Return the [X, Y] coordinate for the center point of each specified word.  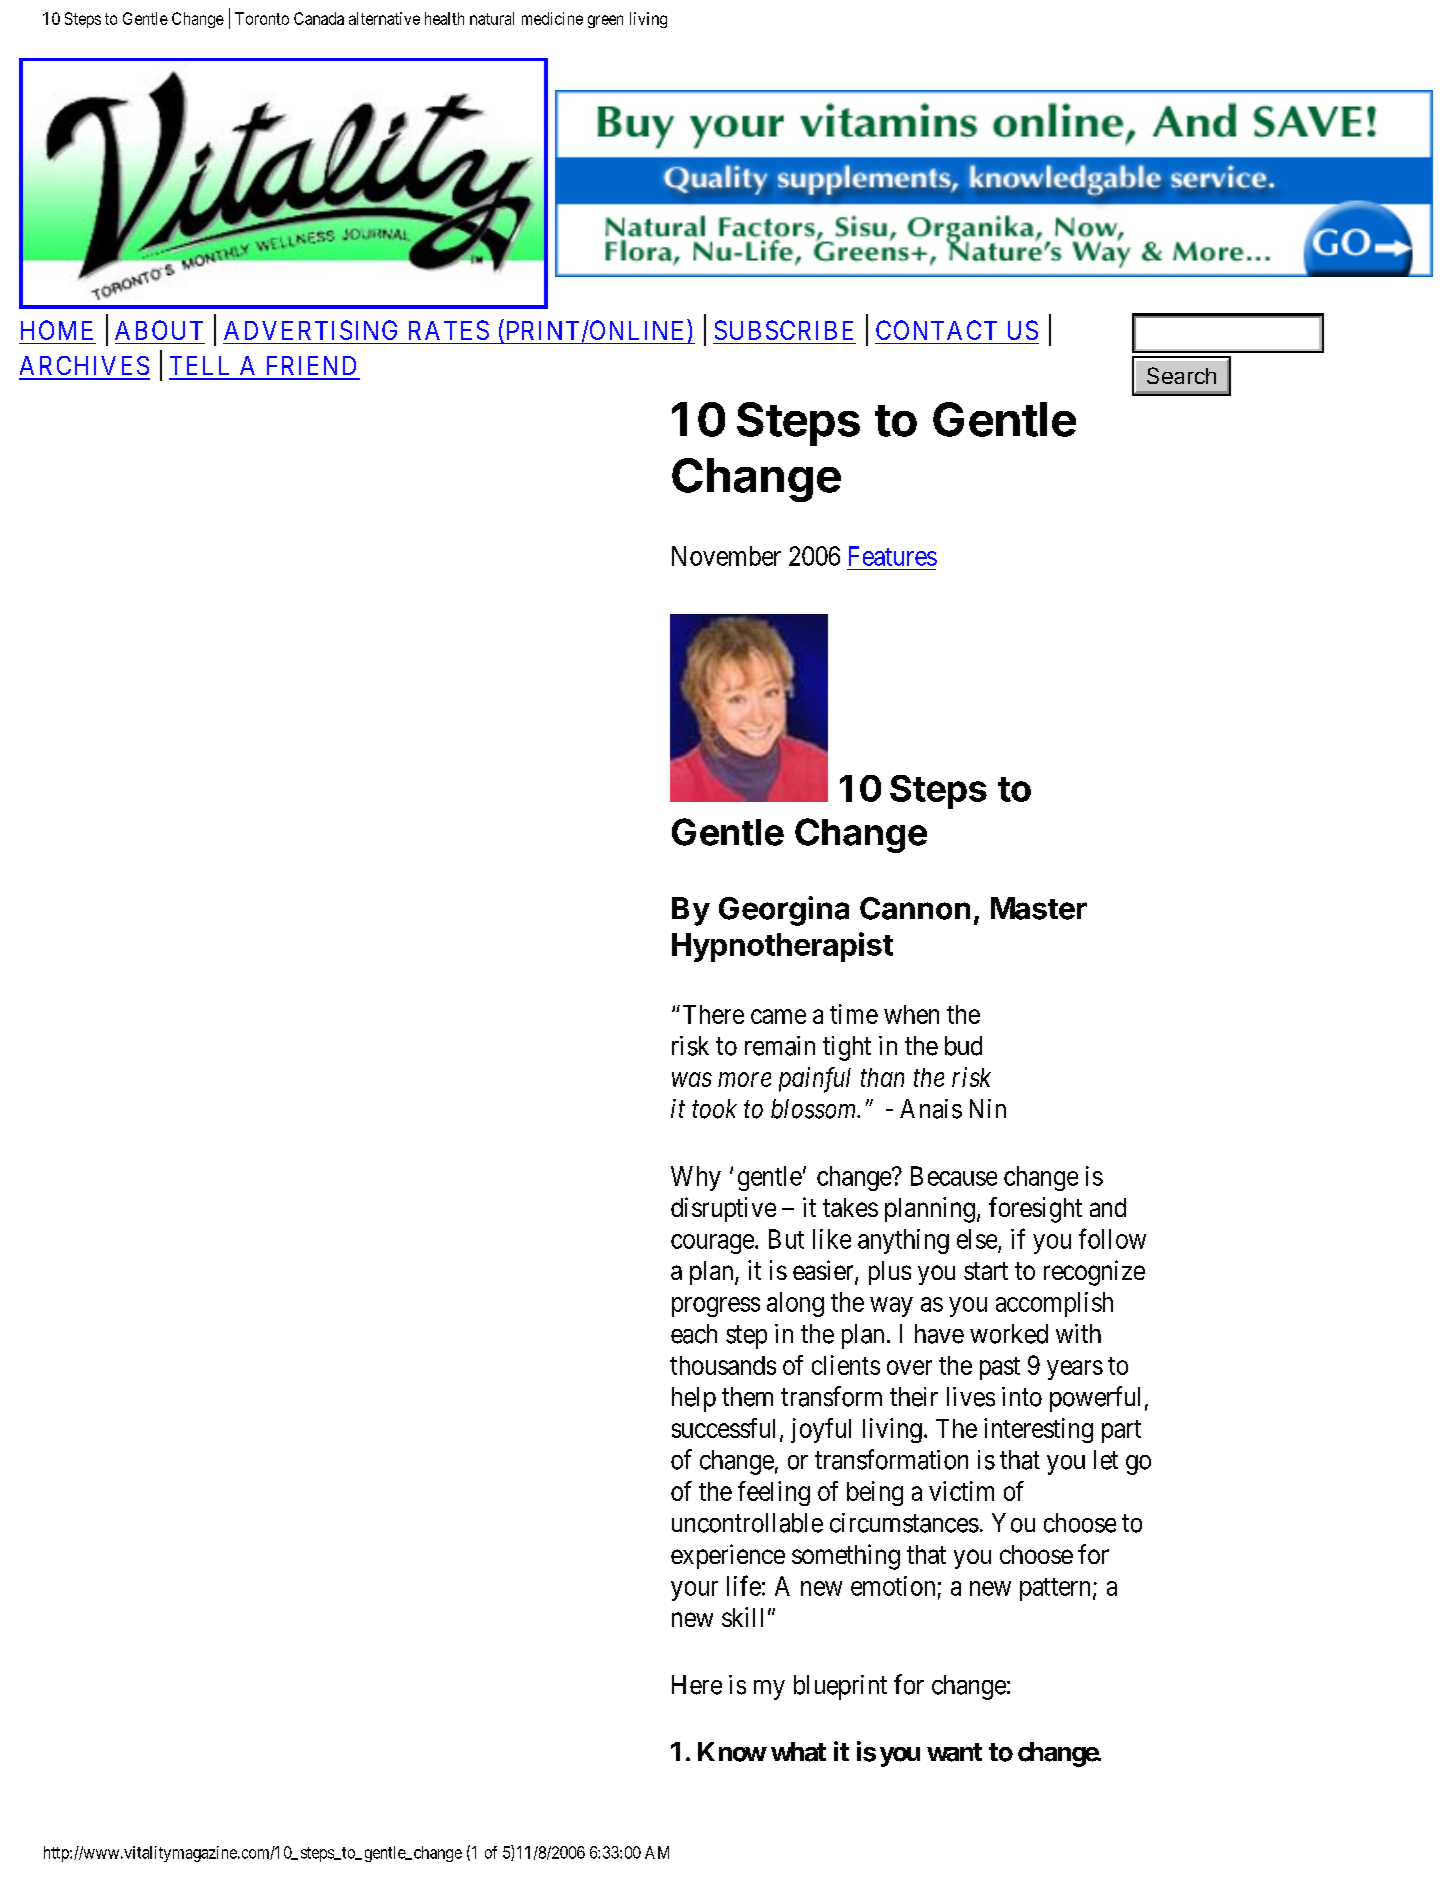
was [692, 1080]
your [694, 1591]
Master [1039, 908]
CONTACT [936, 330]
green [605, 21]
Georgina [784, 911]
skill [742, 1617]
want [954, 1752]
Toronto [262, 18]
